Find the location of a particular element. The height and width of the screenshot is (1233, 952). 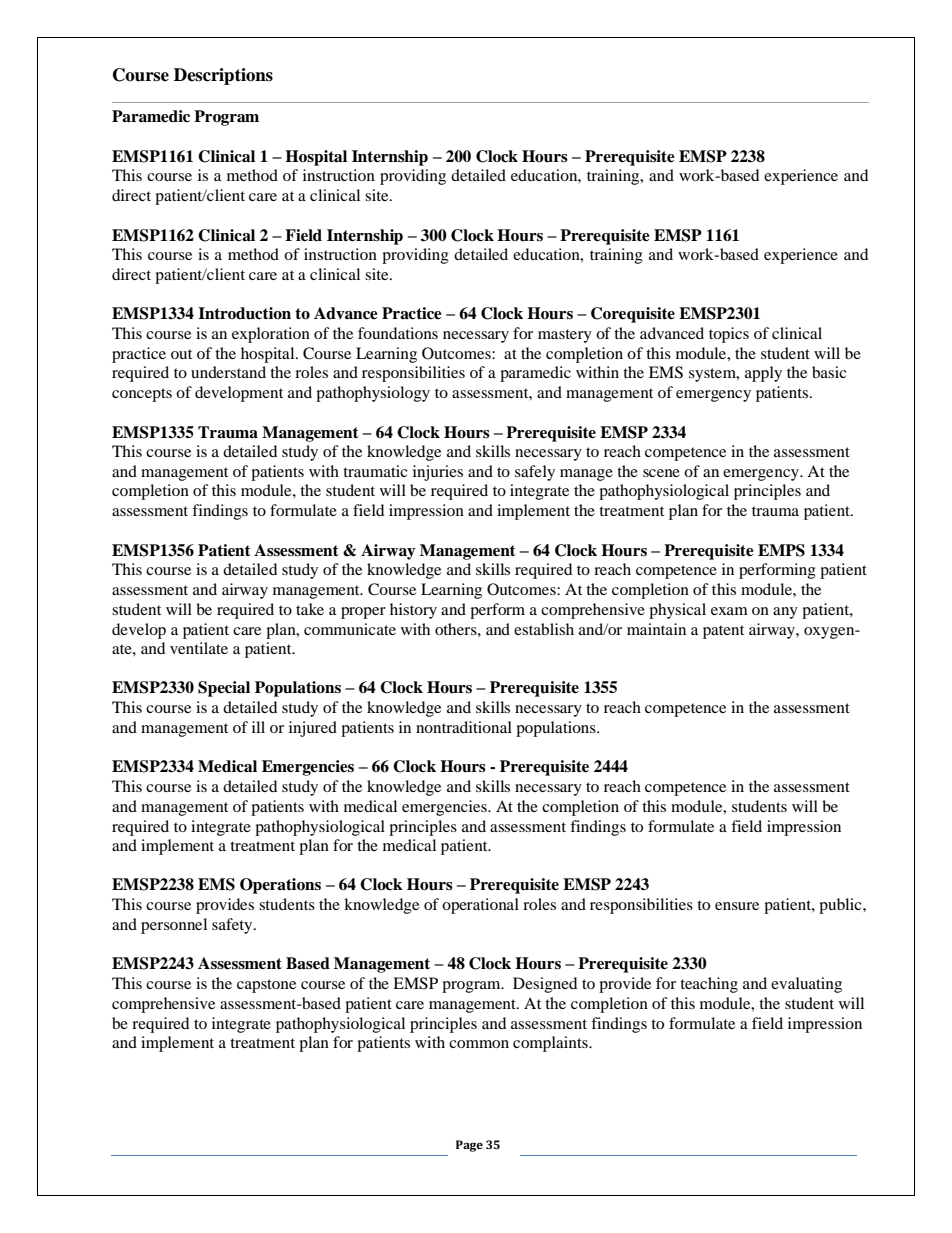

topics is located at coordinates (729, 335).
